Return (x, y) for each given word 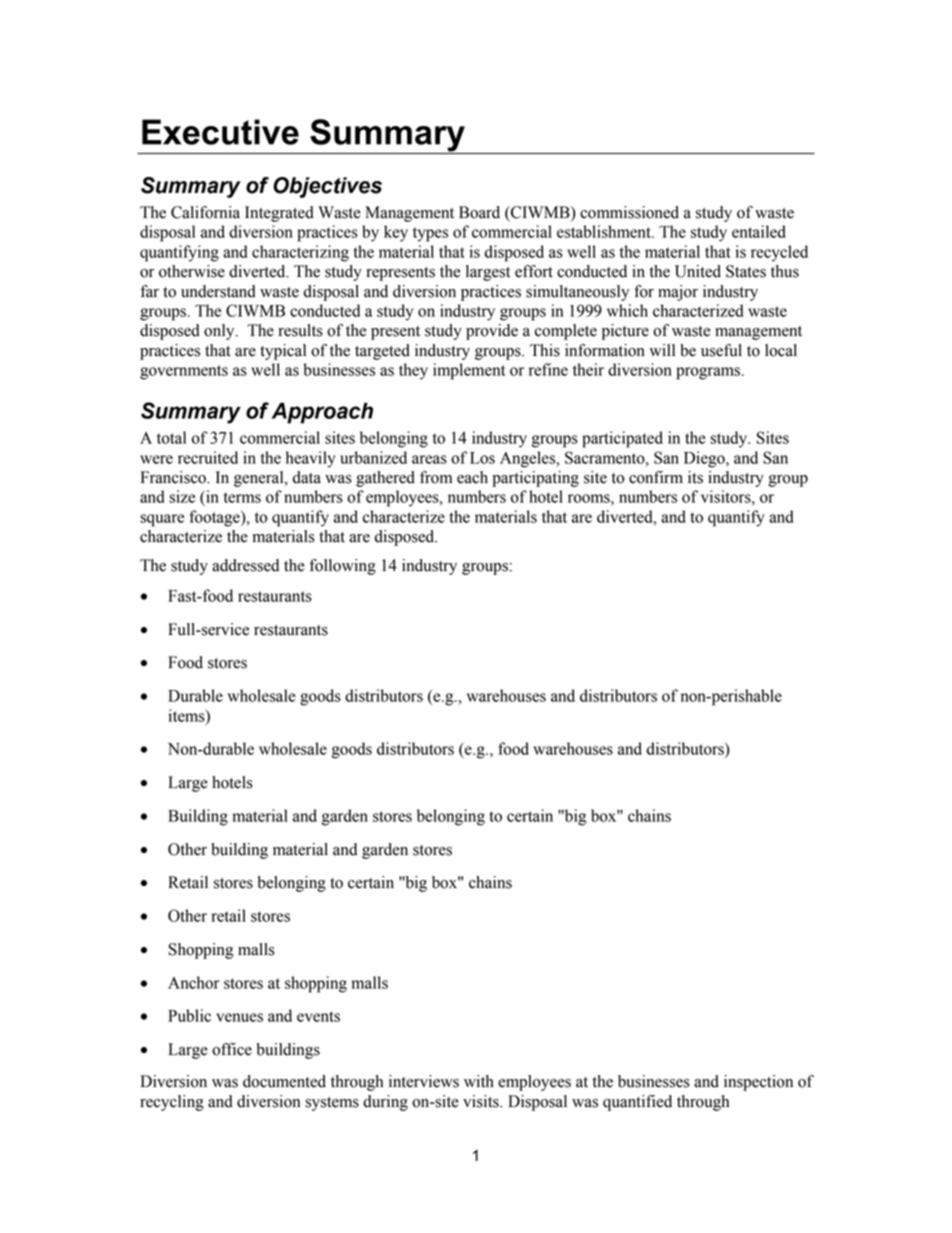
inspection (758, 1083)
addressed (245, 565)
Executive (220, 132)
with (479, 1081)
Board (479, 212)
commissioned (629, 212)
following (343, 567)
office (232, 1049)
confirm (656, 477)
